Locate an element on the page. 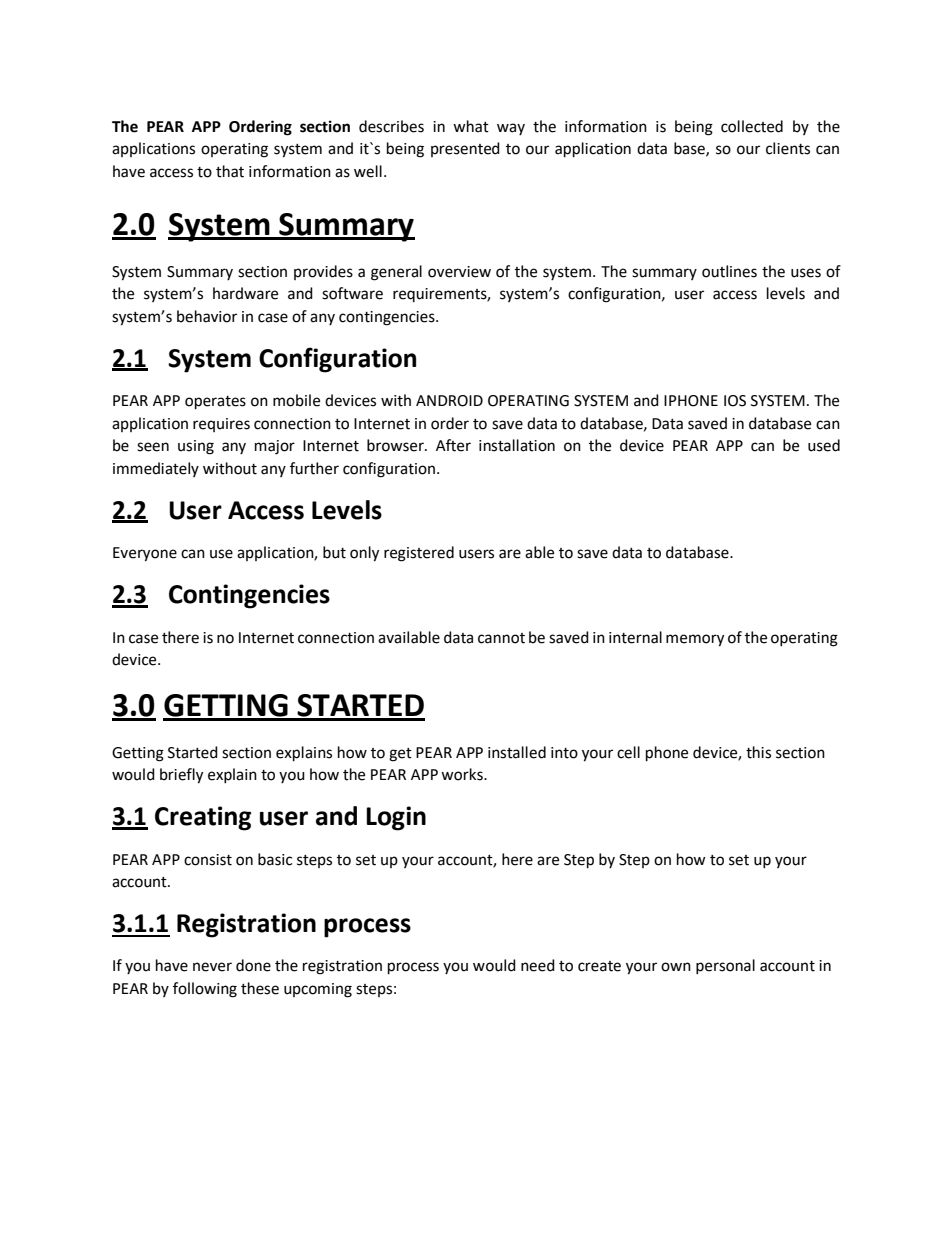  need is located at coordinates (538, 965).
